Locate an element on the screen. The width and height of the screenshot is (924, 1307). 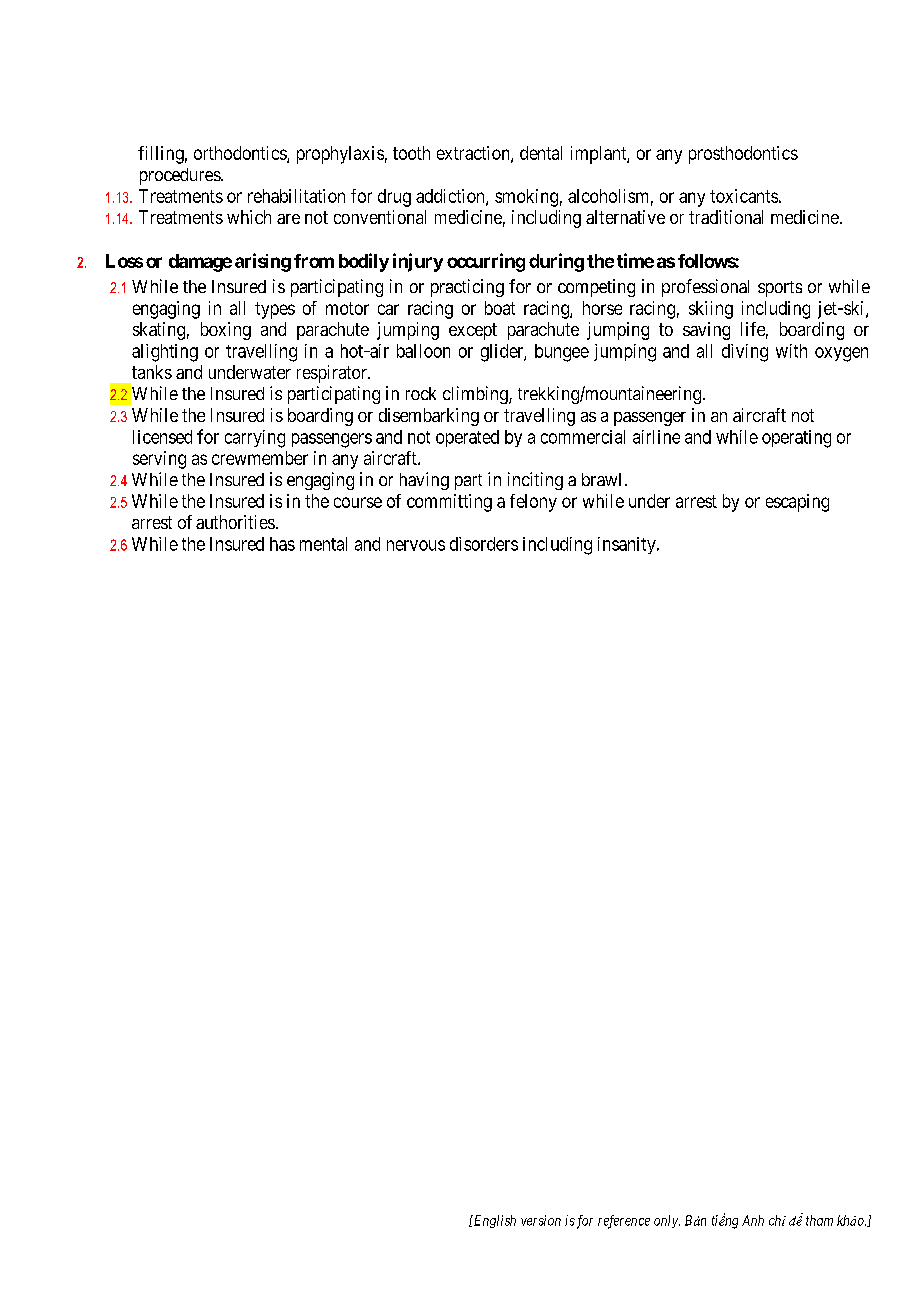
reference is located at coordinates (624, 1222).
